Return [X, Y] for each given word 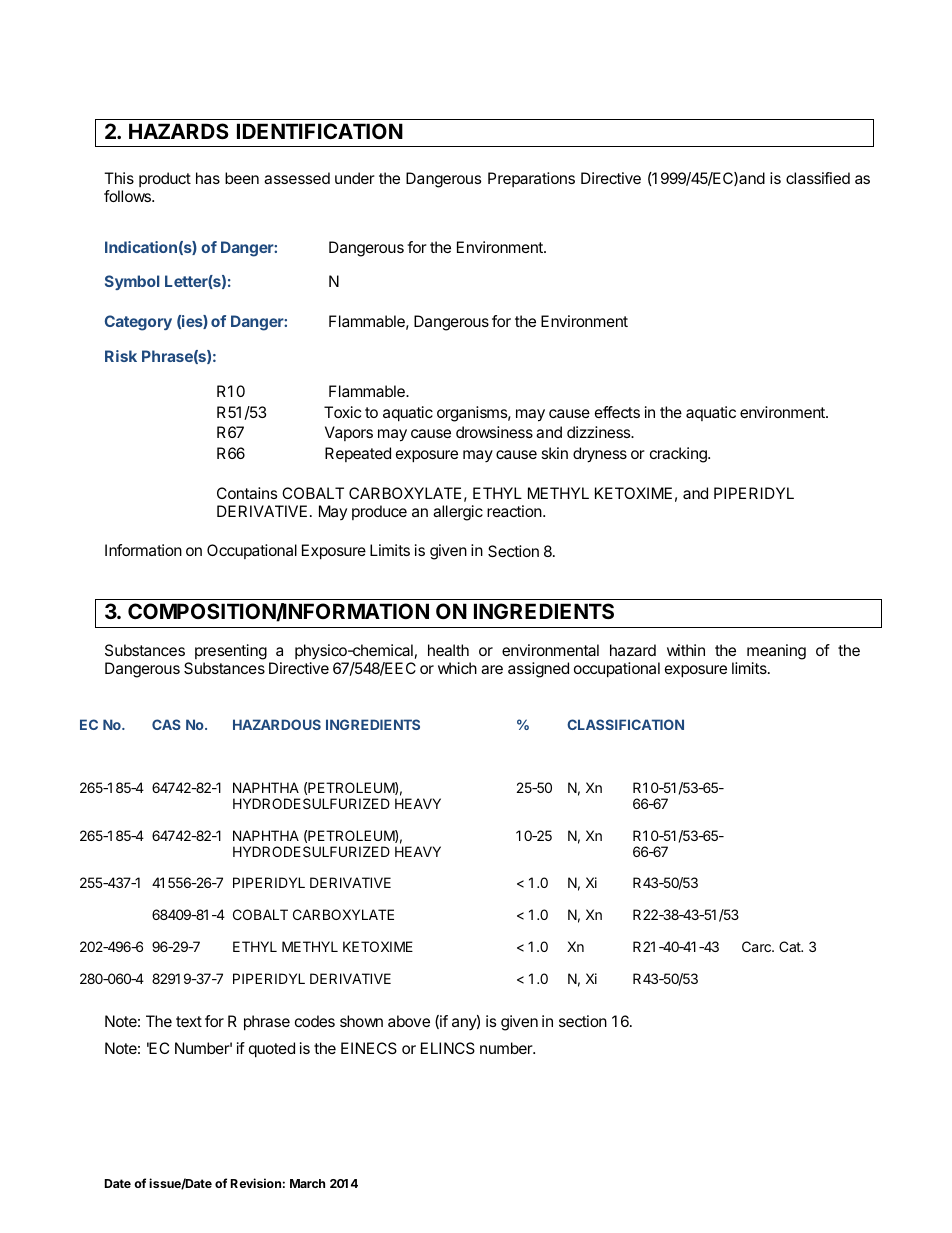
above [409, 1021]
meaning [776, 653]
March [307, 1183]
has [208, 178]
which [457, 668]
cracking [679, 455]
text [189, 1021]
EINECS [369, 1048]
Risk [121, 356]
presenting [231, 653]
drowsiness [494, 432]
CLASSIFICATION [625, 724]
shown [361, 1021]
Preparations [531, 179]
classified [818, 178]
